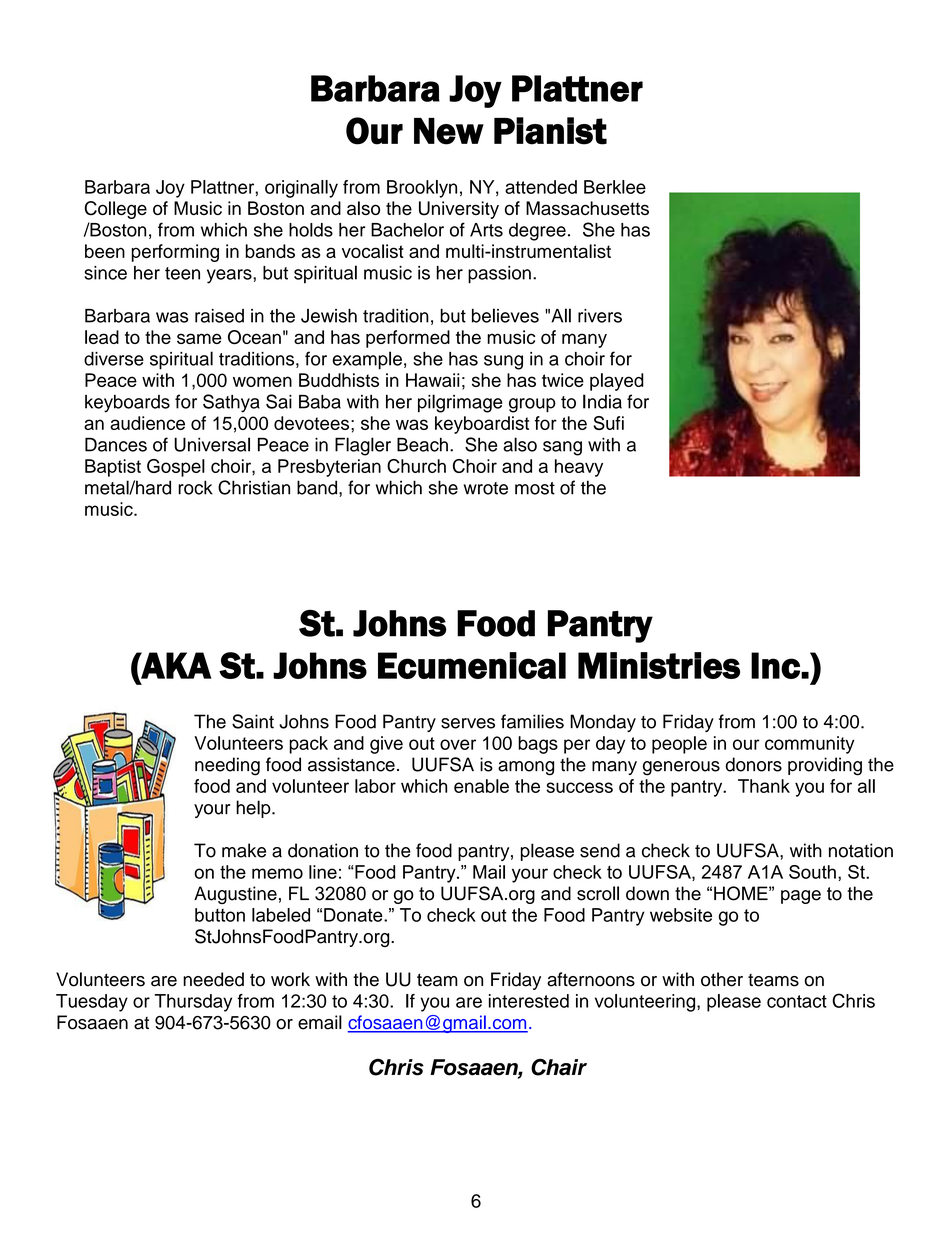 The image size is (952, 1233). What do you see at coordinates (529, 1001) in the image?
I see `interested` at bounding box center [529, 1001].
